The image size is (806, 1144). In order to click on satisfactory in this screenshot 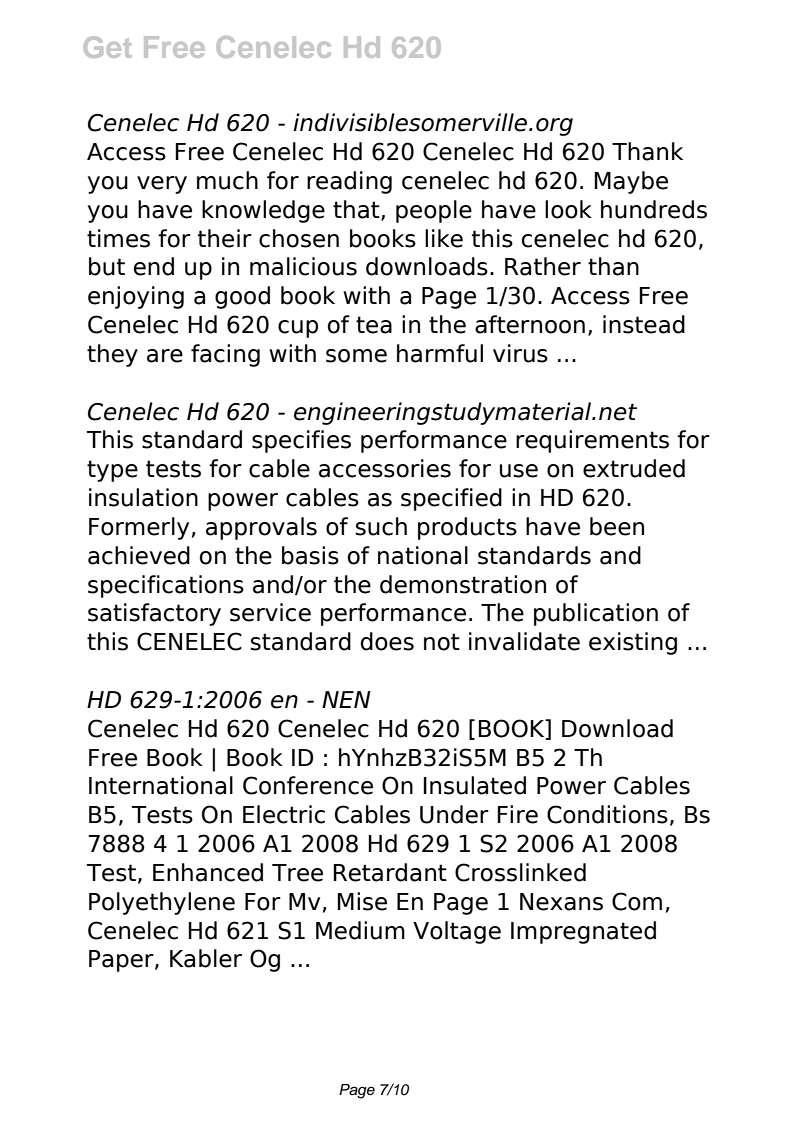, I will do `click(154, 614)`.
